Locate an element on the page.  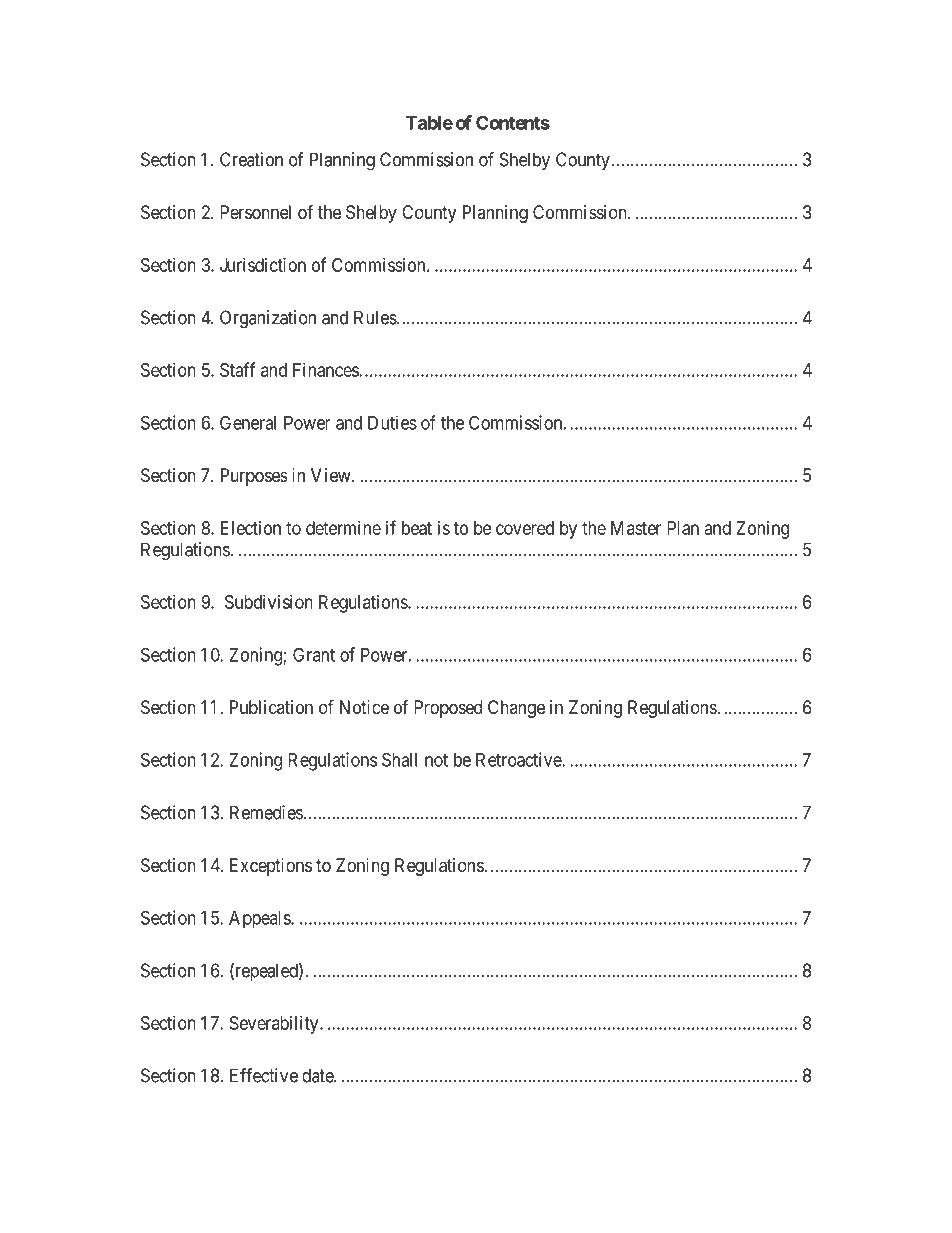
Shall is located at coordinates (399, 759).
